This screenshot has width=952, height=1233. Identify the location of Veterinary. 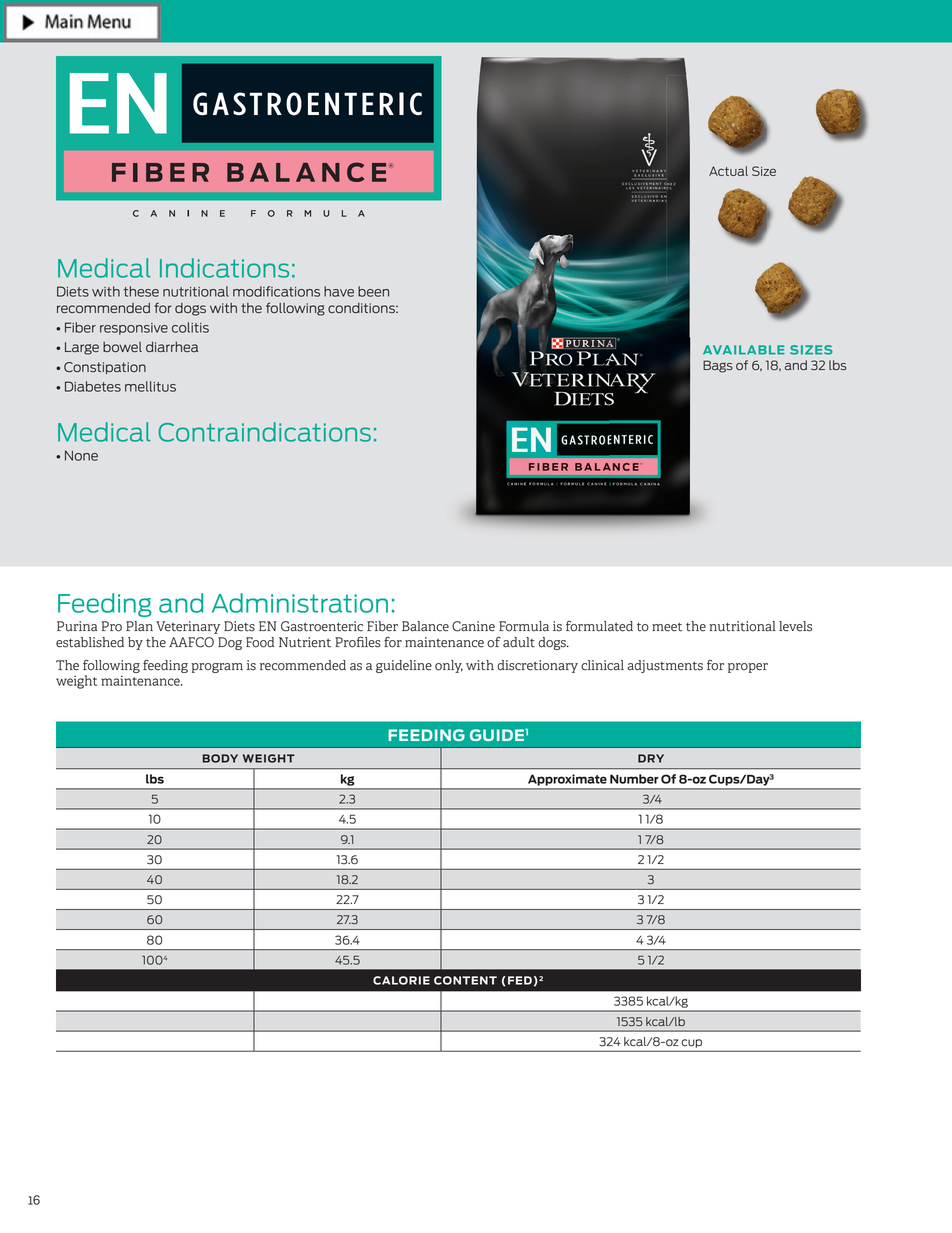
(188, 627).
